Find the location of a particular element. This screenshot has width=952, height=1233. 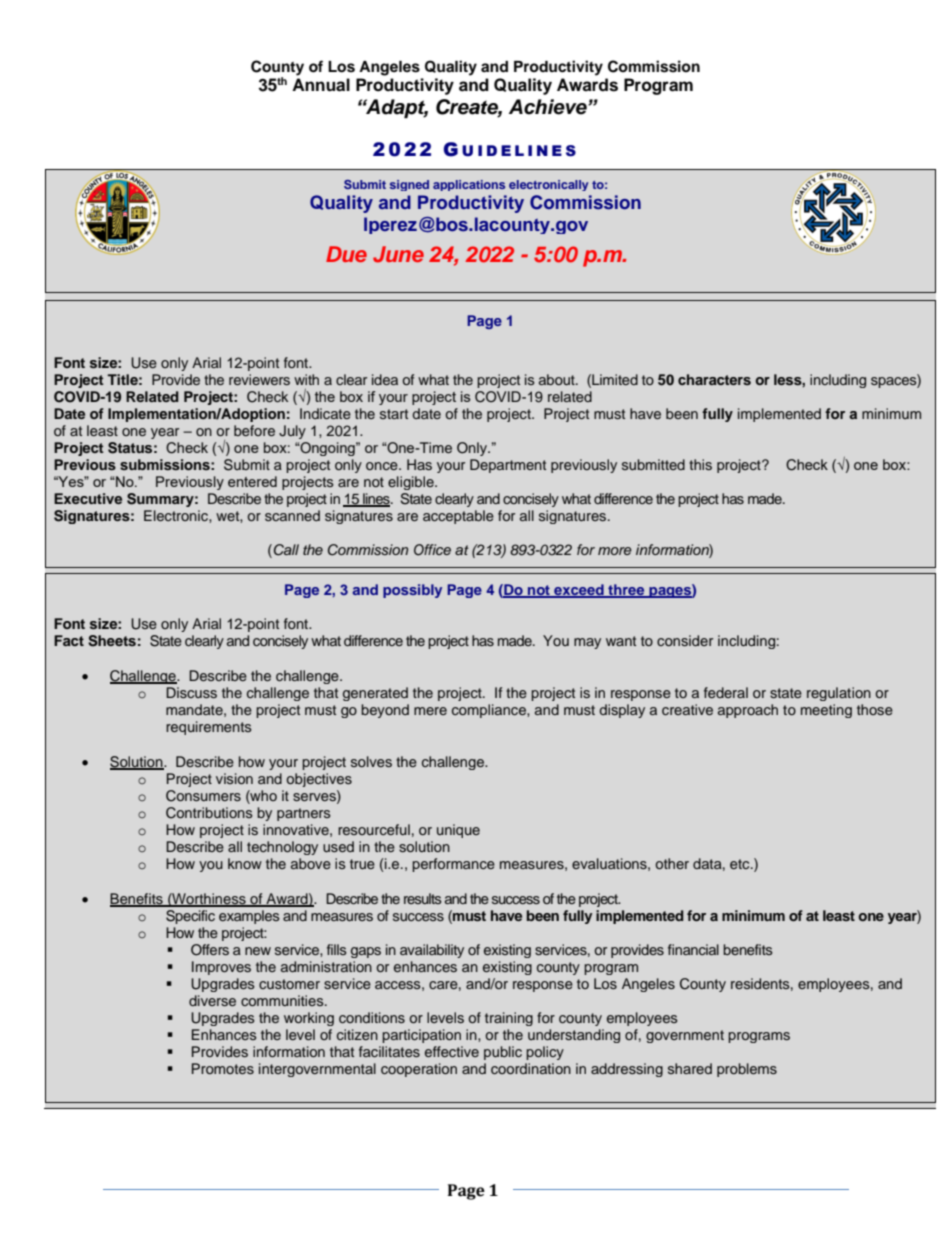

Achieve is located at coordinates (549, 107).
